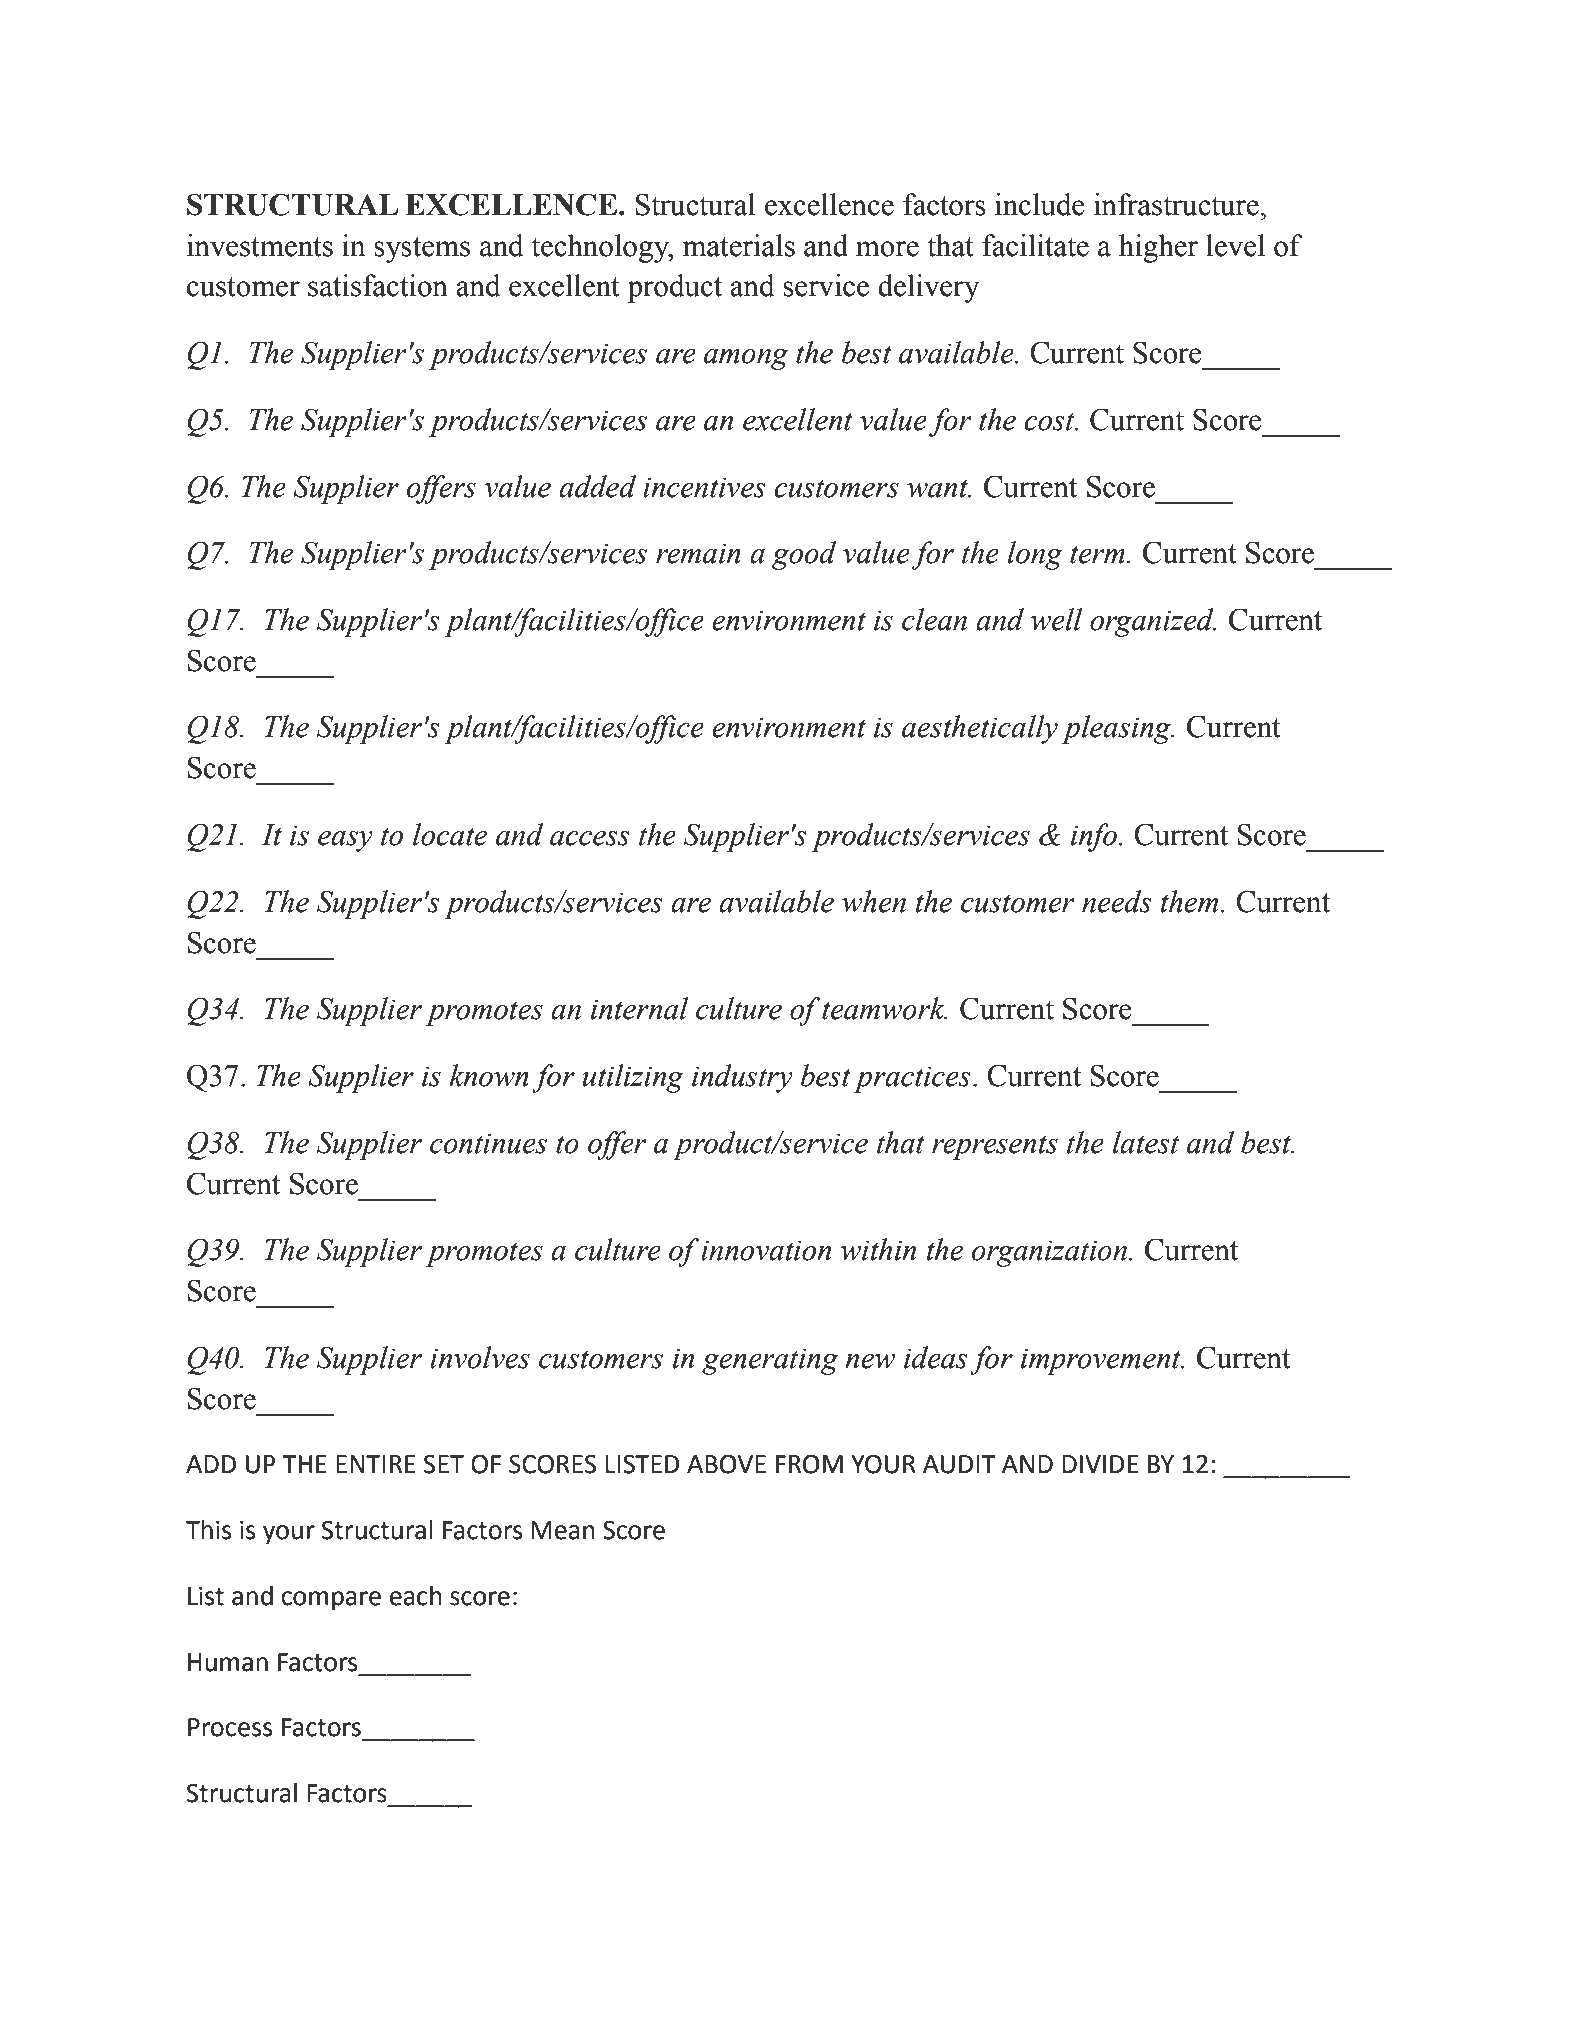  I want to click on materials, so click(739, 245).
